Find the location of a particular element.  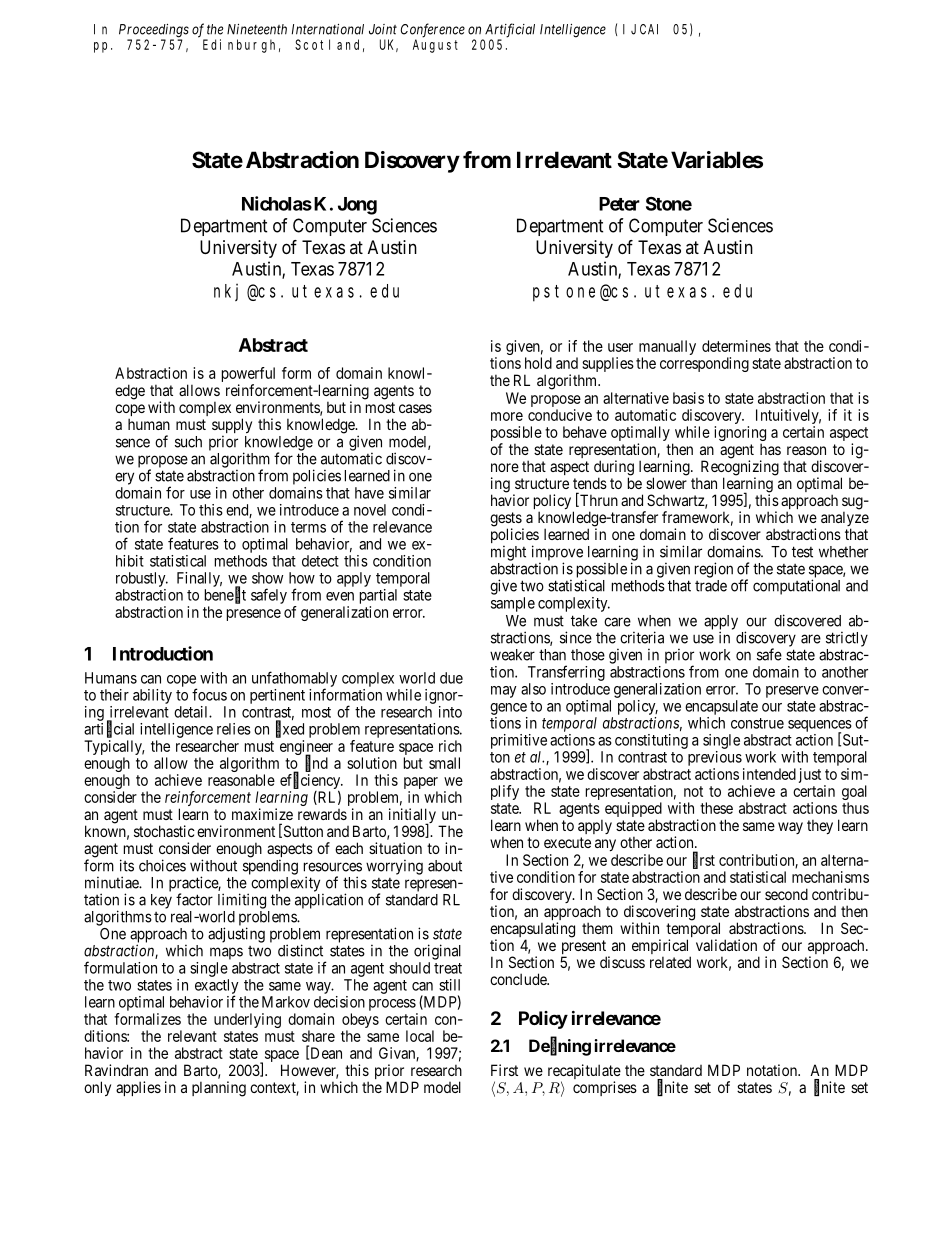

Peter is located at coordinates (619, 204).
